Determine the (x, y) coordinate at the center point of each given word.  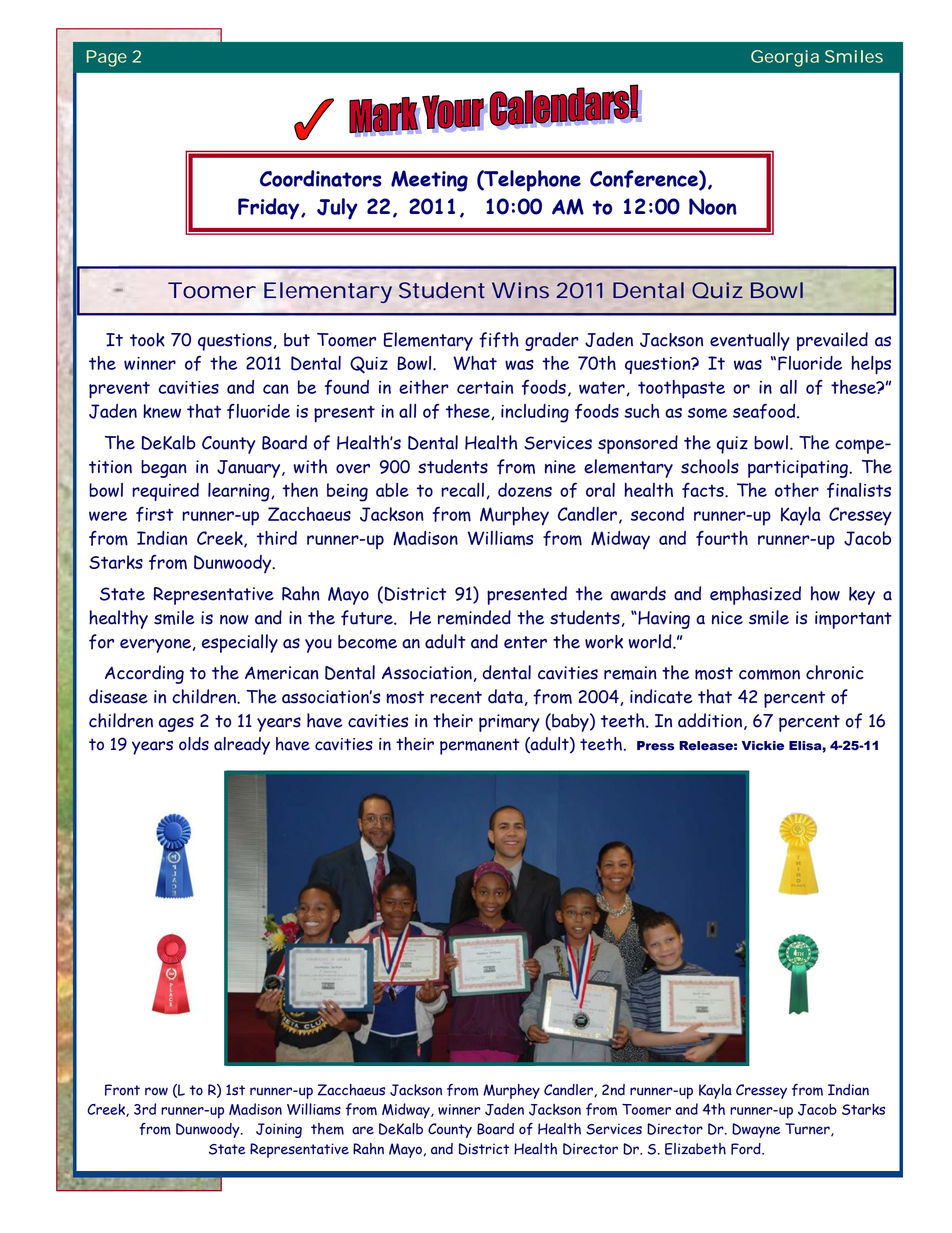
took (147, 340)
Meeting (429, 181)
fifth (499, 340)
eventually (750, 341)
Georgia (785, 58)
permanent (479, 746)
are (363, 1130)
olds (194, 744)
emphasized (755, 595)
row (156, 1091)
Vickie (763, 746)
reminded (474, 617)
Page (107, 58)
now (234, 620)
